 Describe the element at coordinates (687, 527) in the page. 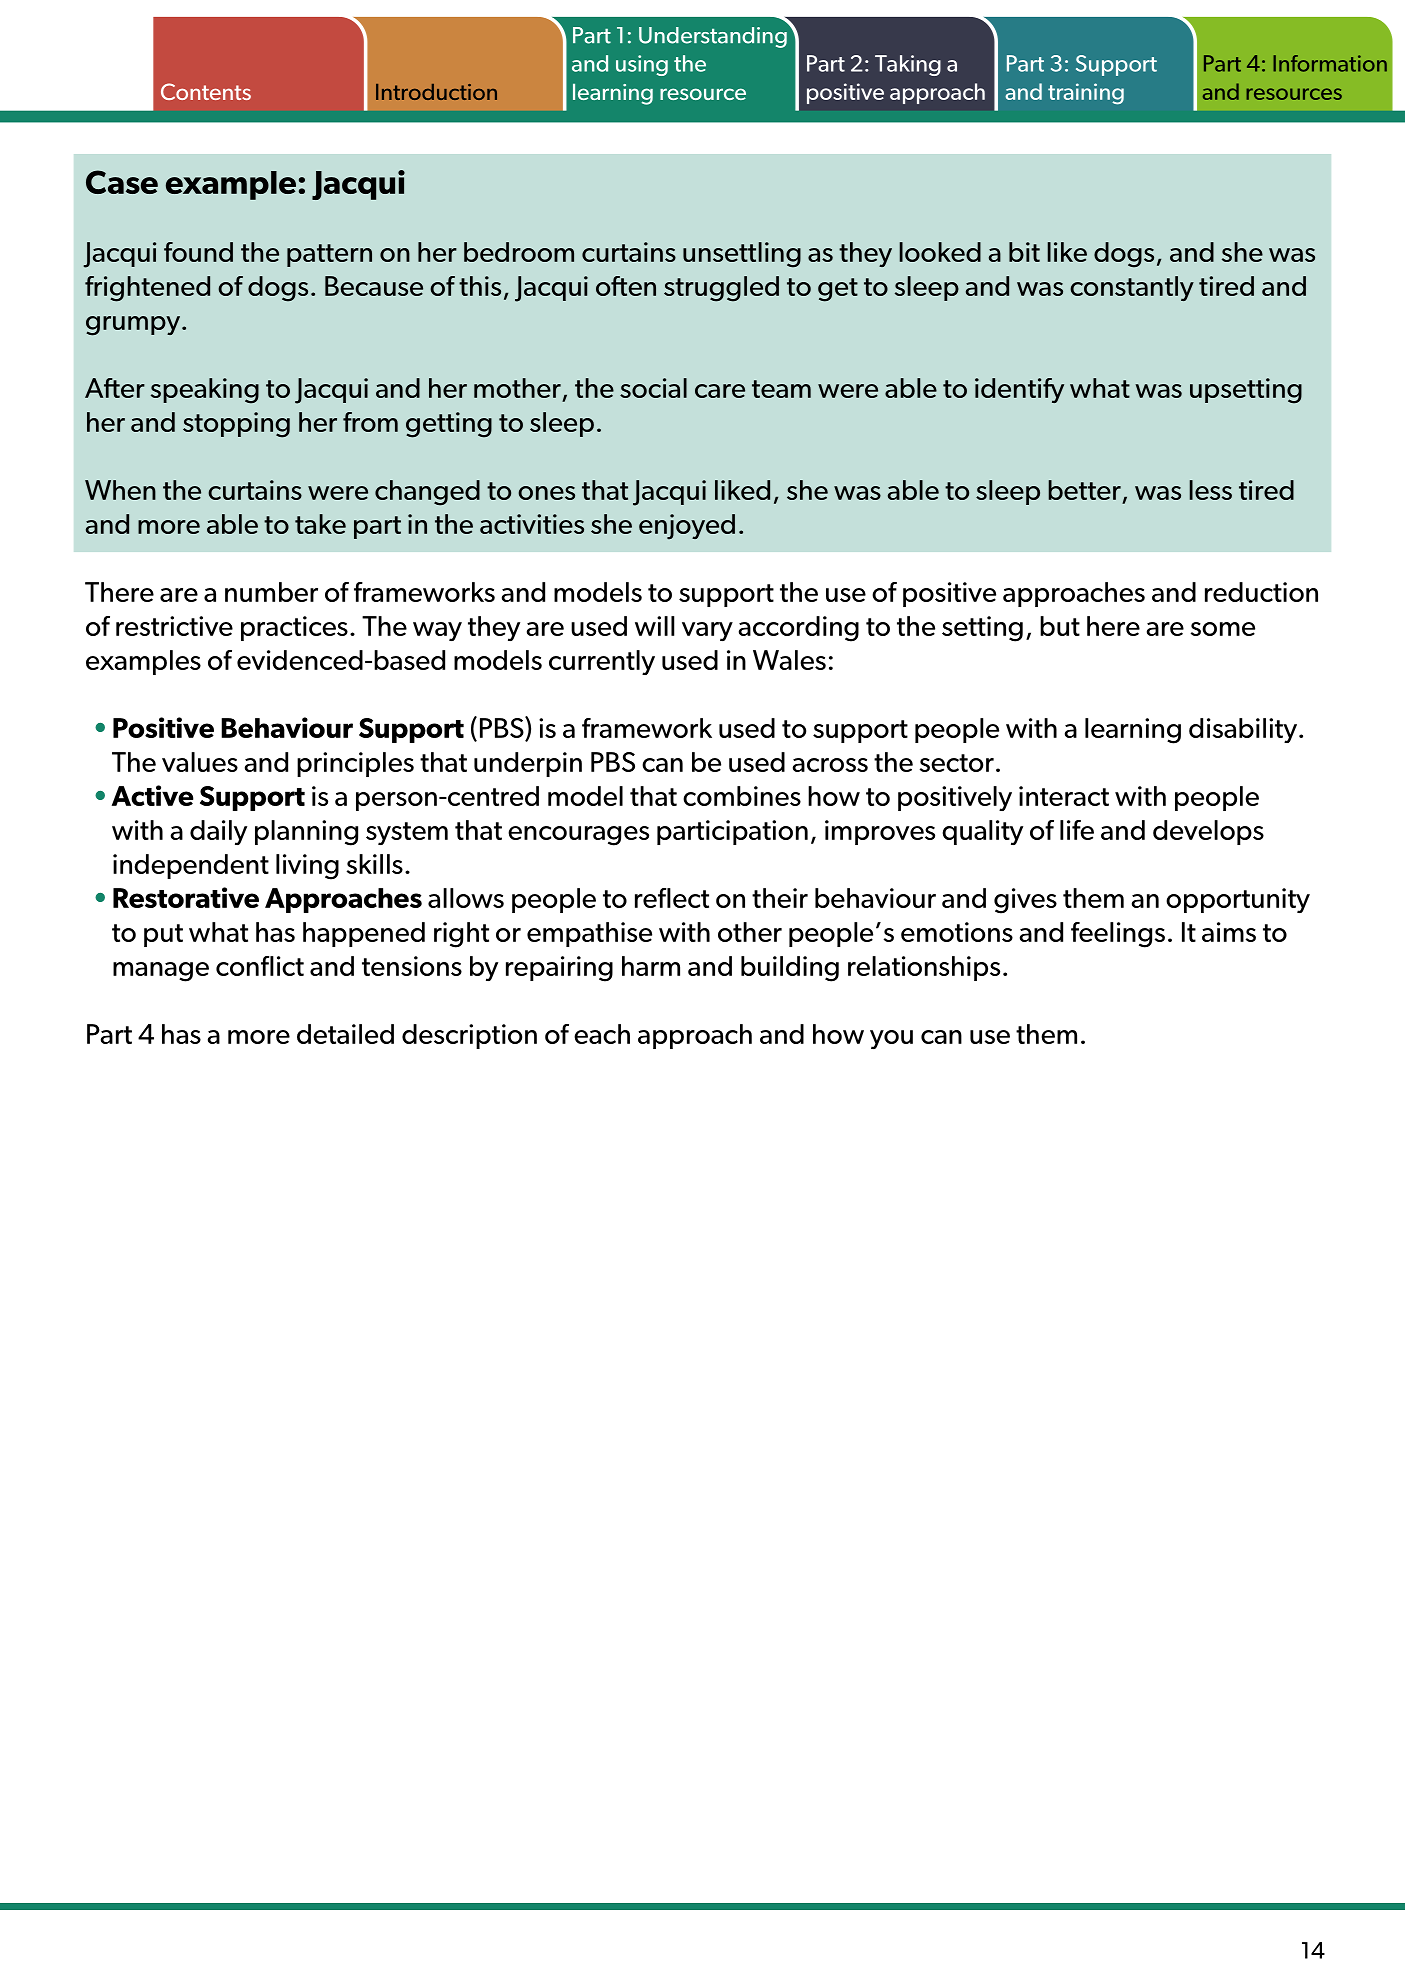

I see `enjoyed` at that location.
